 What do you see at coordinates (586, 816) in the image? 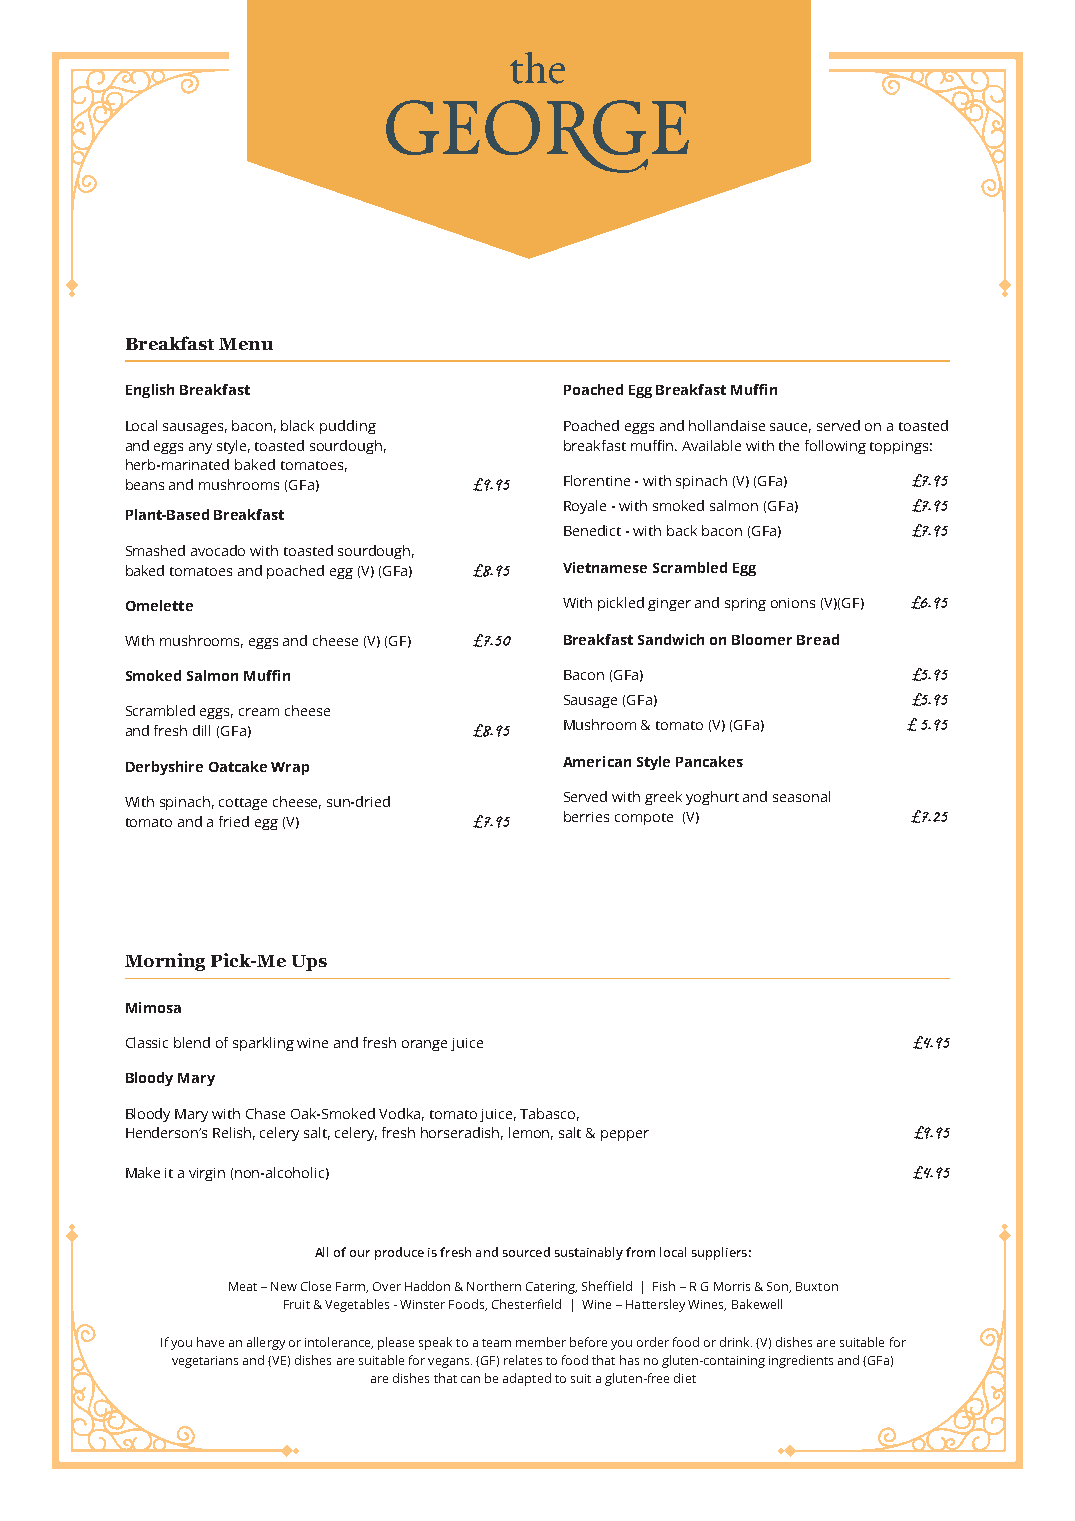
I see `berries` at bounding box center [586, 816].
